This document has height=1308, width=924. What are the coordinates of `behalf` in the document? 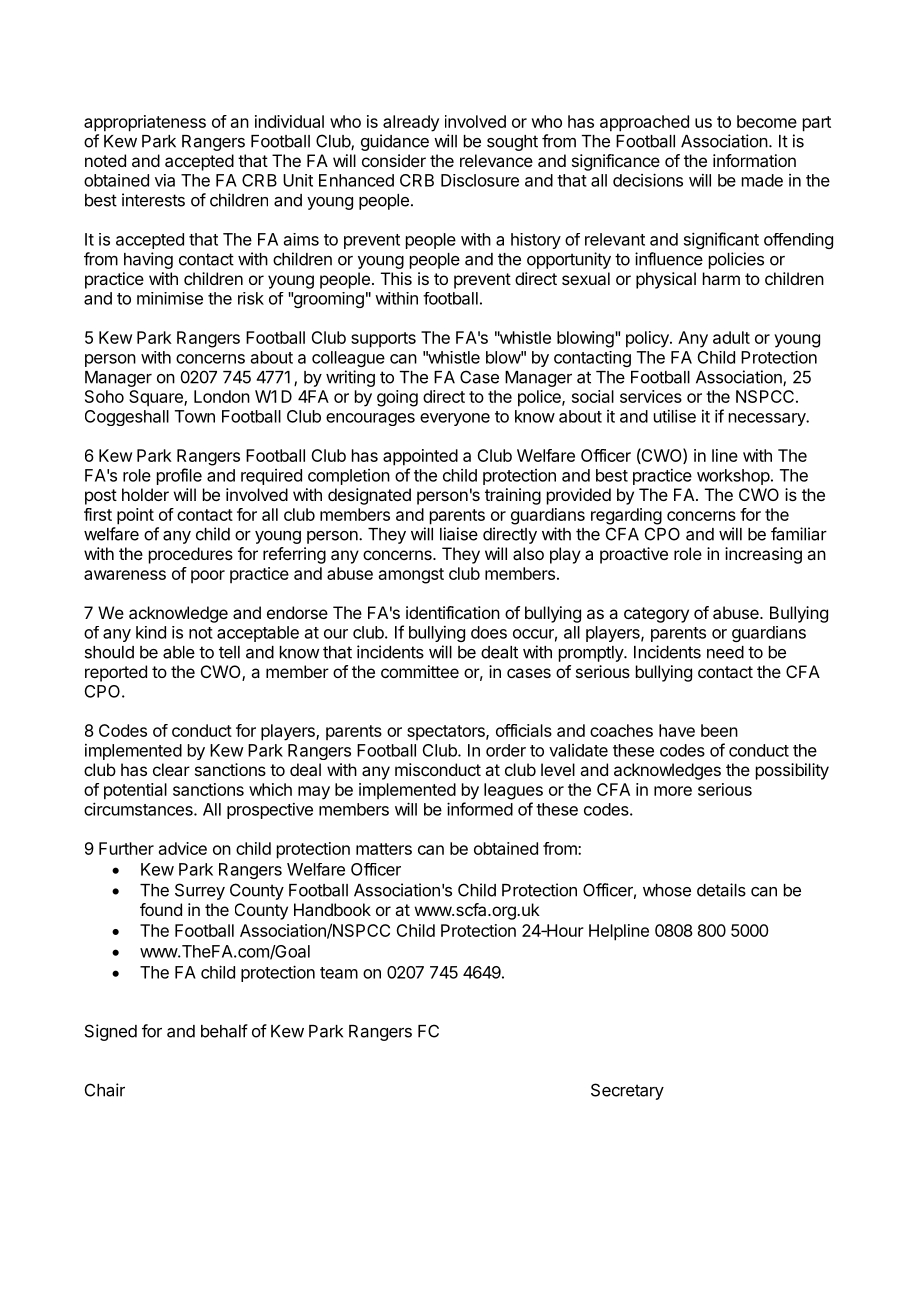 It's located at (224, 1031).
